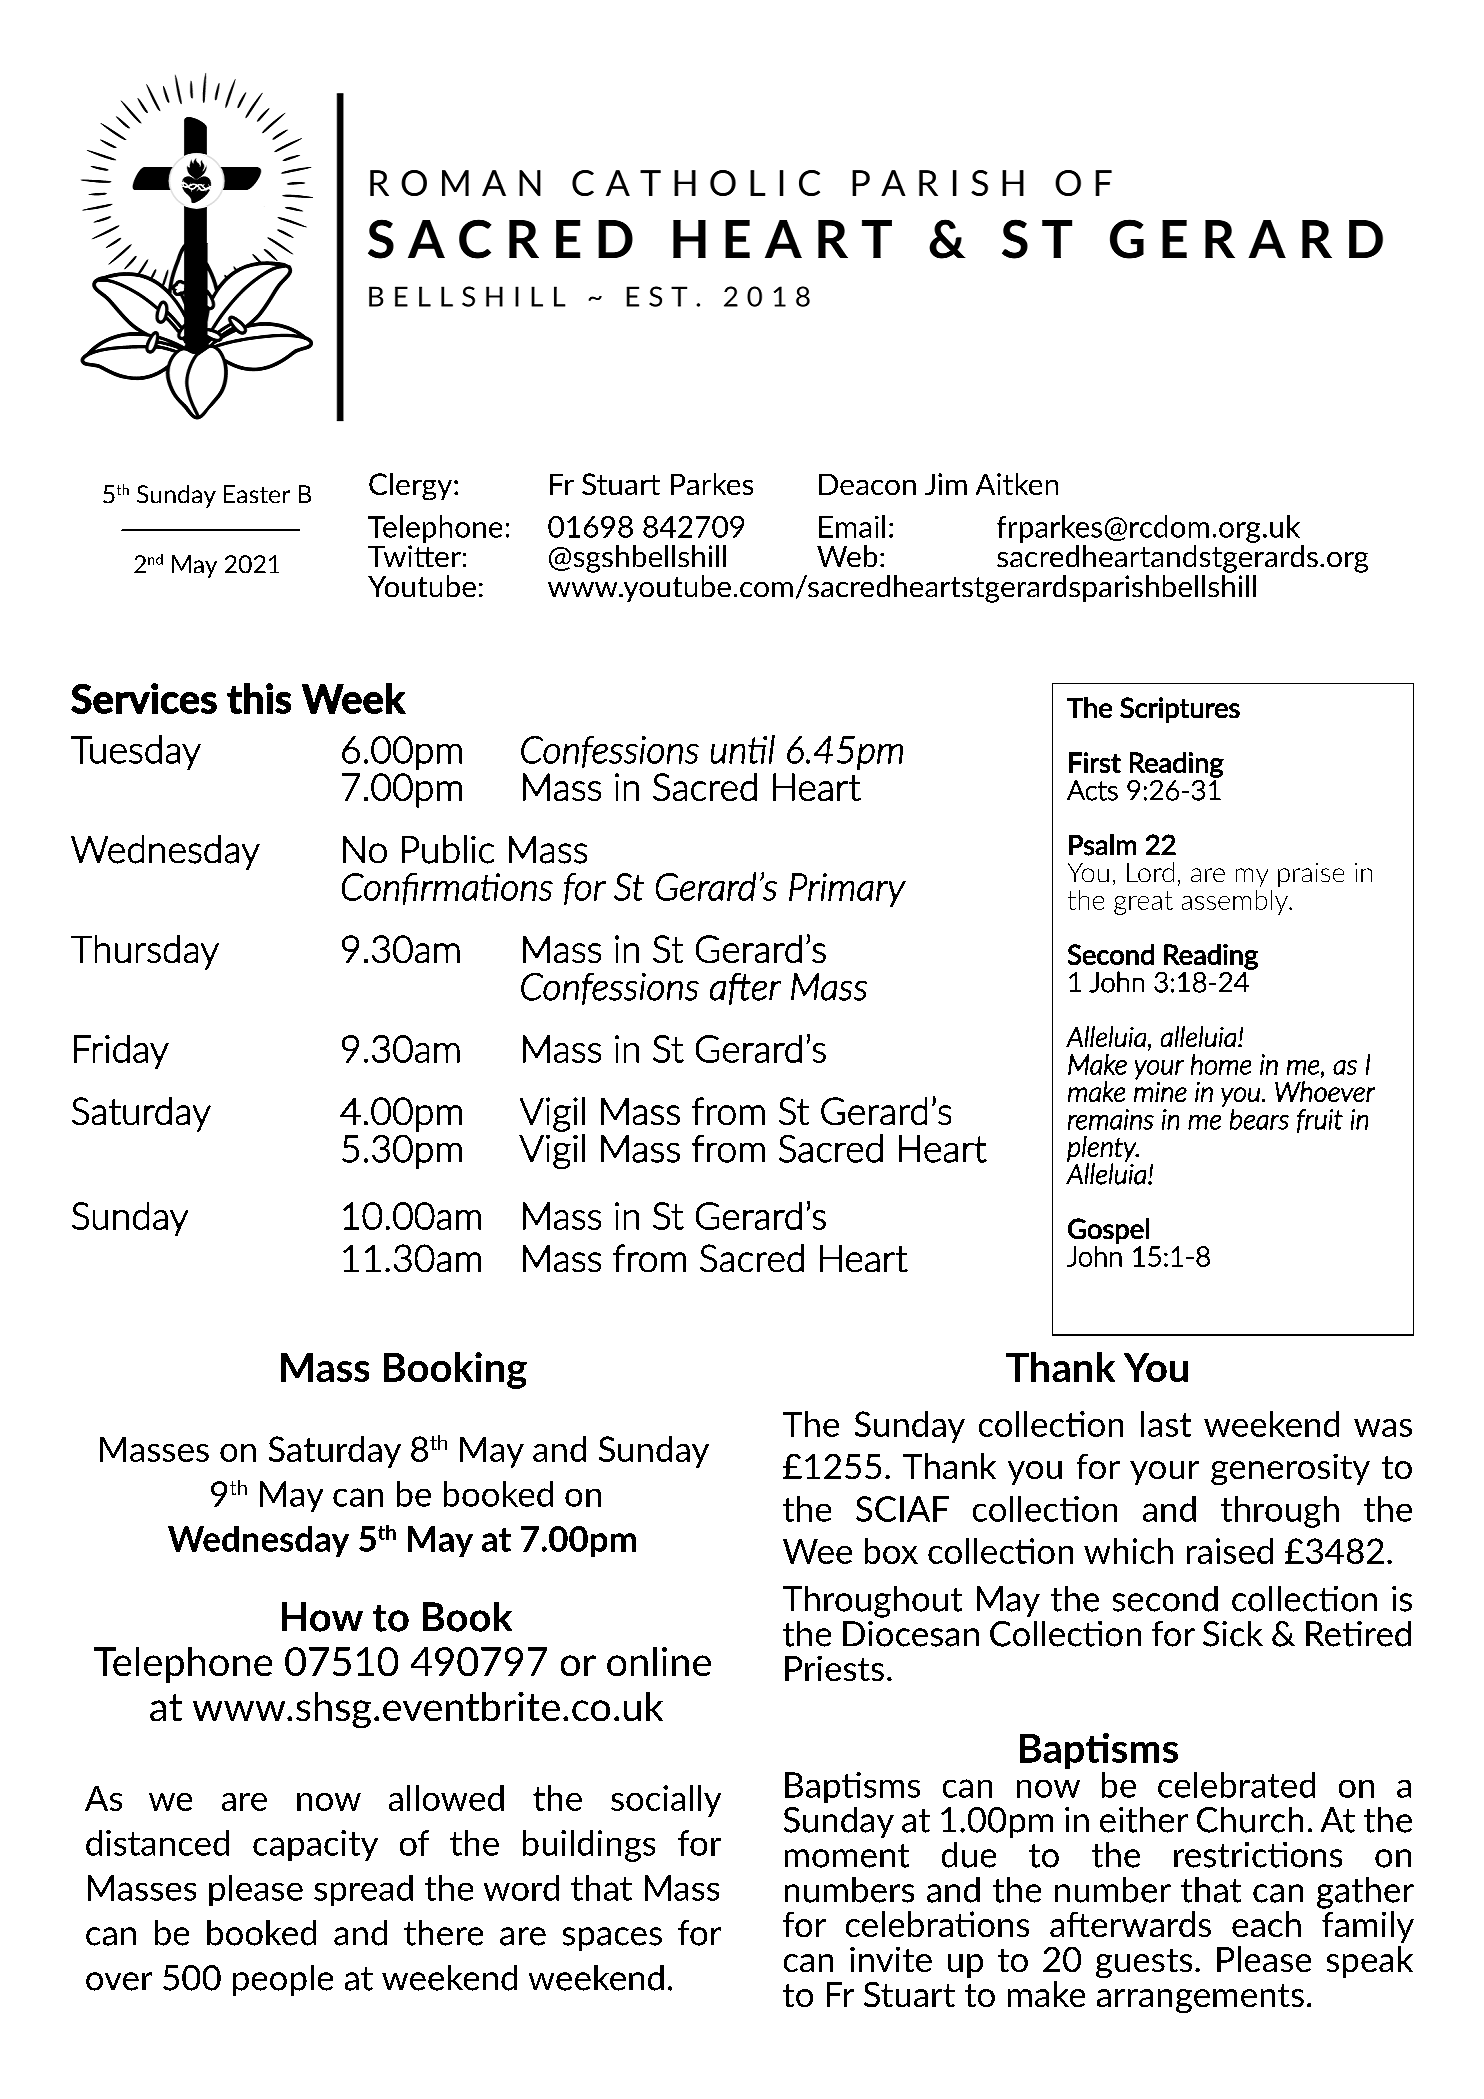 The image size is (1484, 2099). Describe the element at coordinates (1266, 1924) in the screenshot. I see `each` at that location.
